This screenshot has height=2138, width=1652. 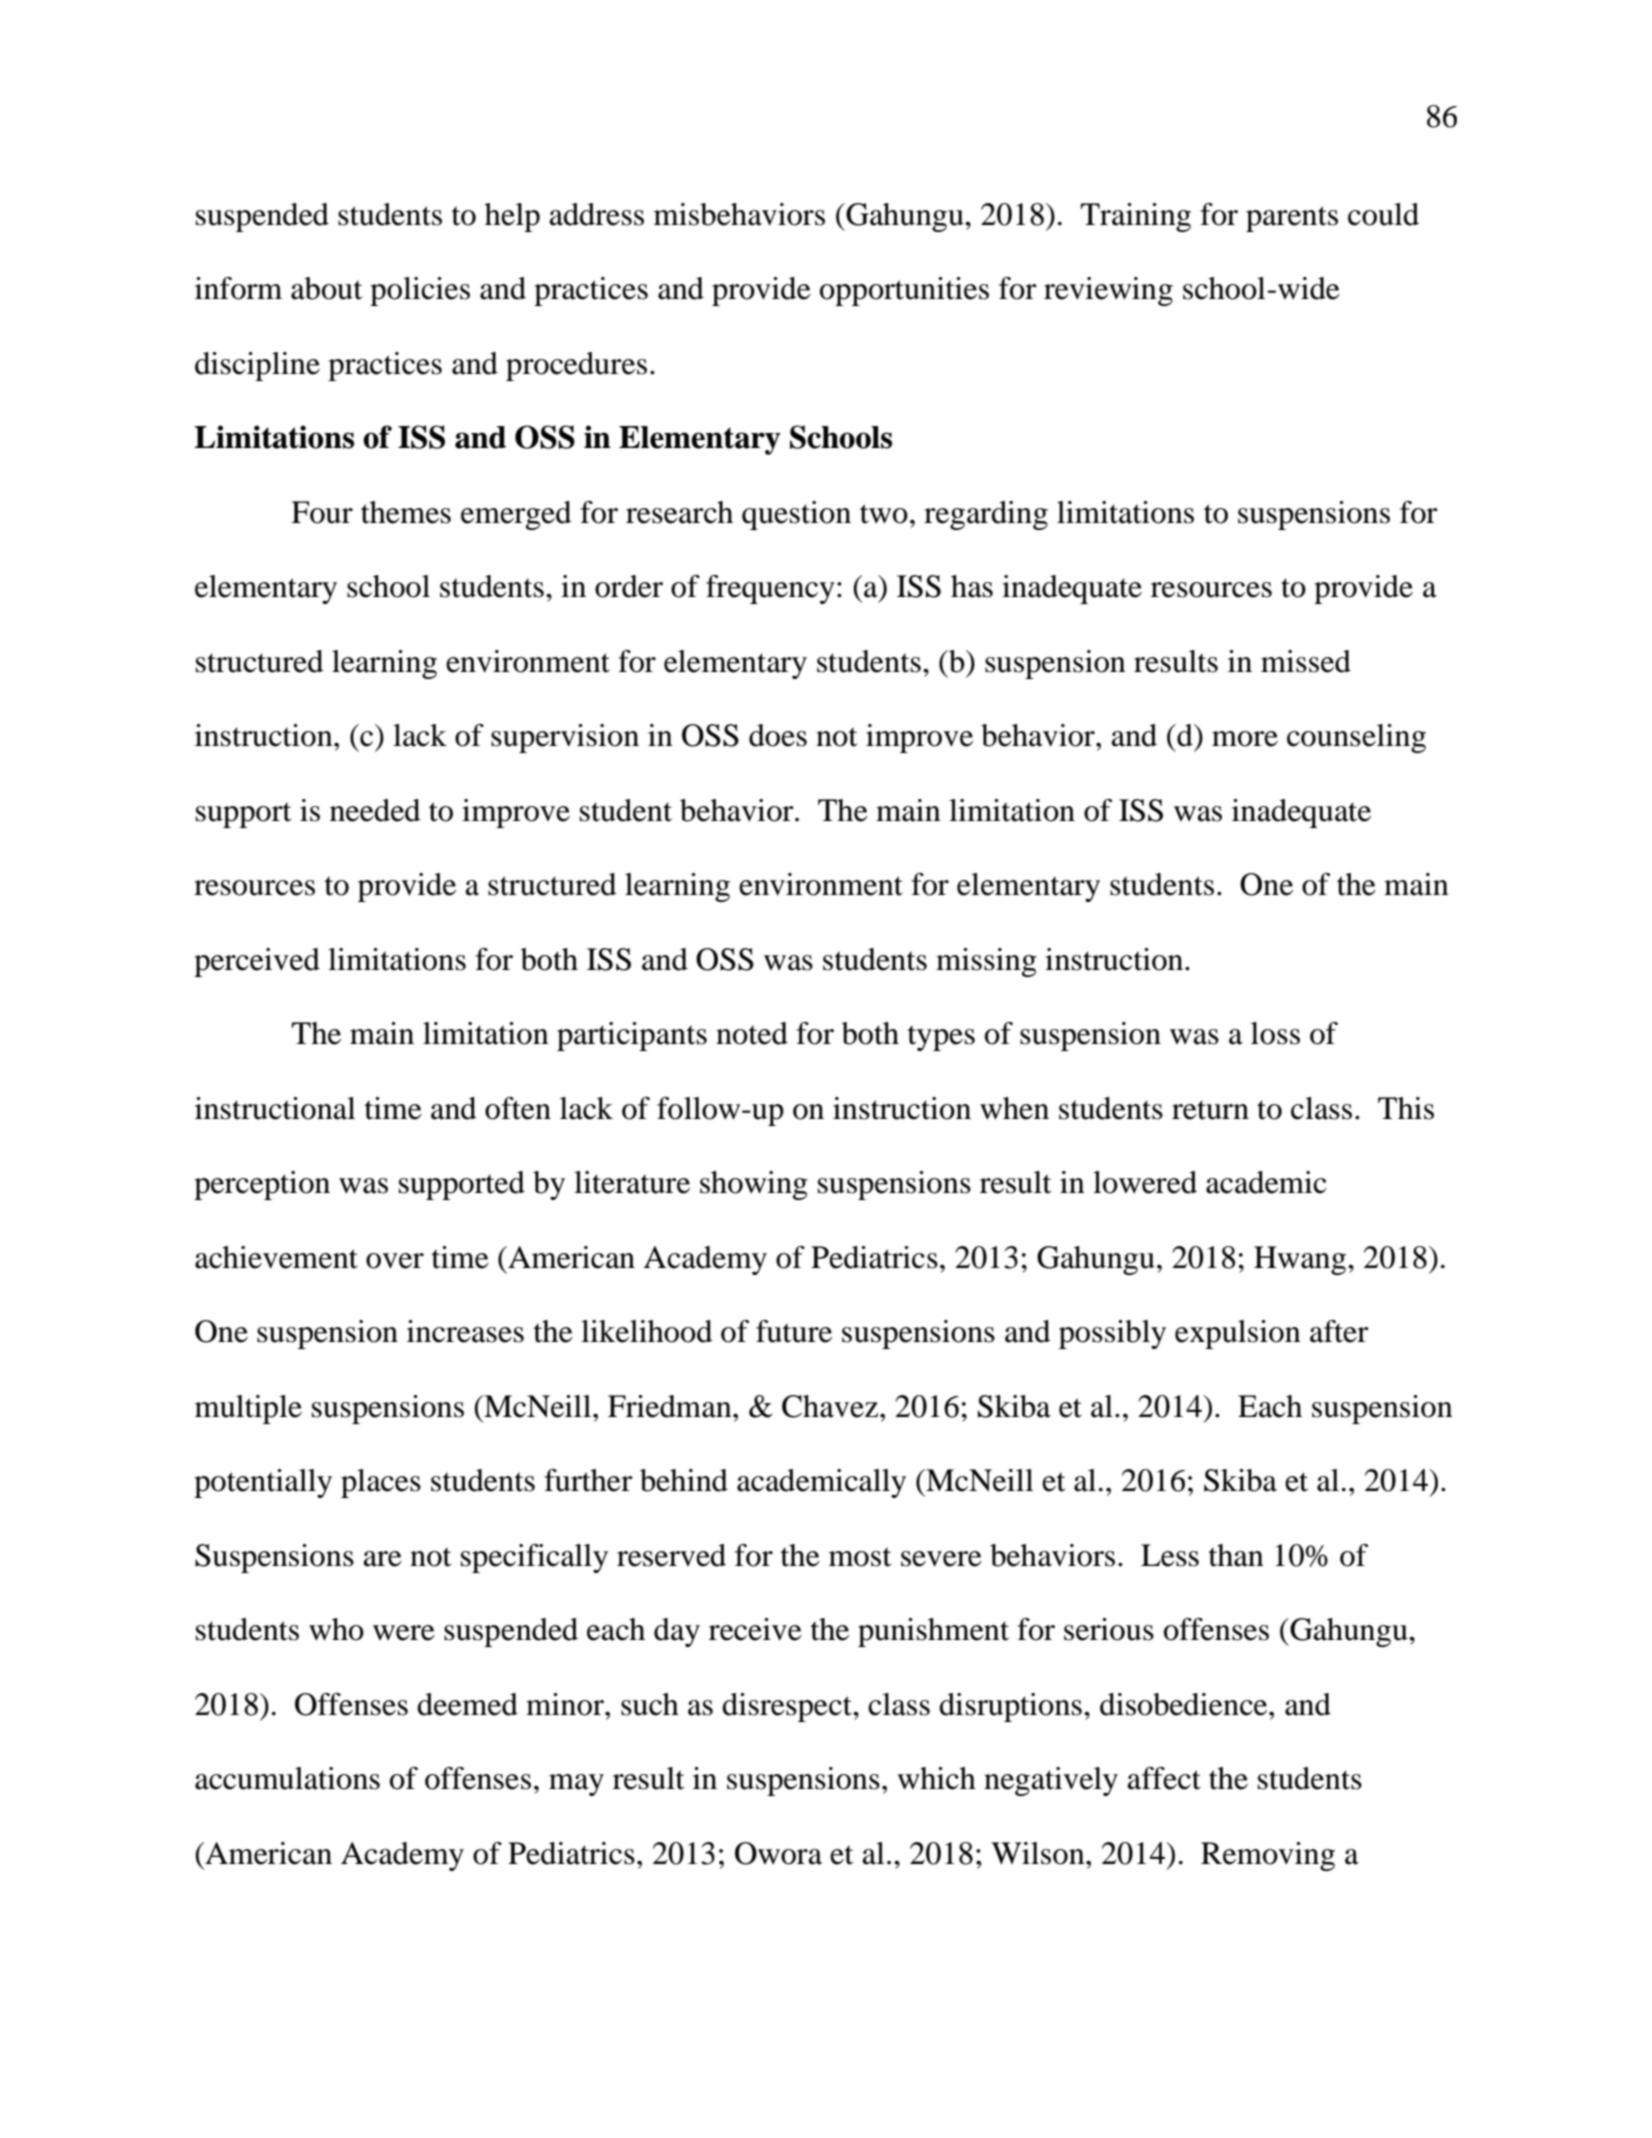 I want to click on parents, so click(x=1292, y=219).
